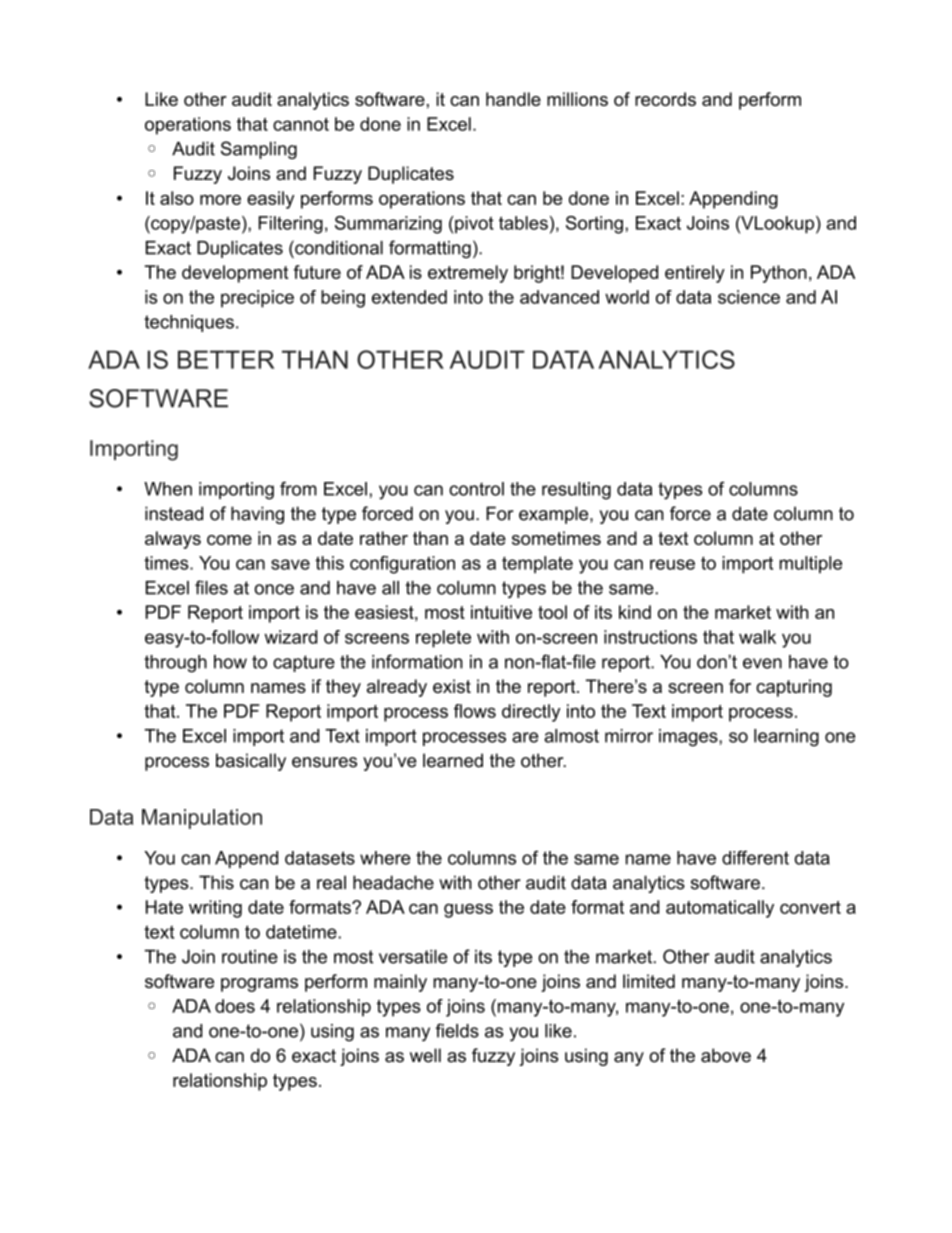  Describe the element at coordinates (259, 150) in the screenshot. I see `Sampling` at that location.
